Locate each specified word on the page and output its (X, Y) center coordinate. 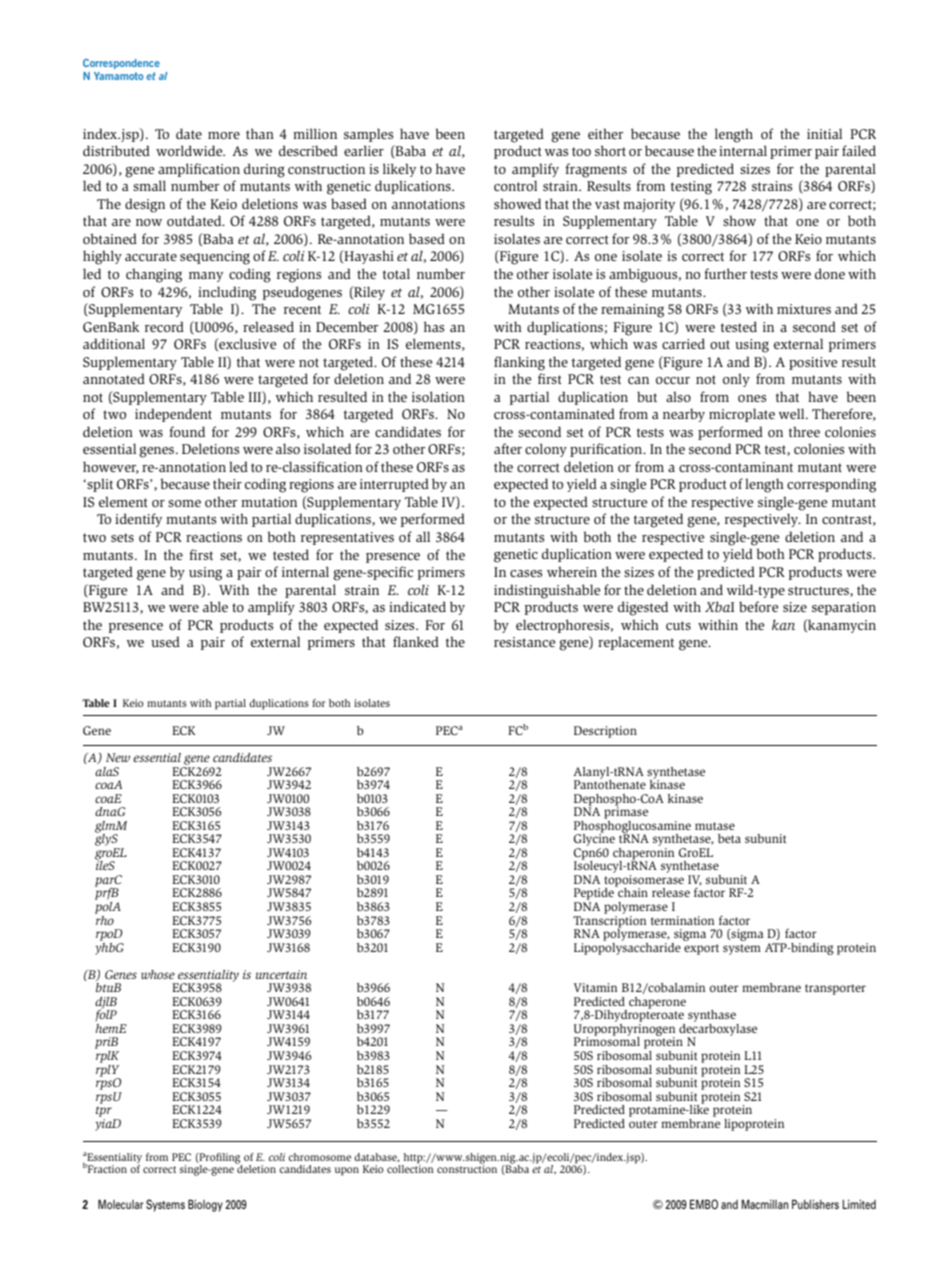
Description (605, 732)
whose (158, 974)
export (701, 949)
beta (729, 838)
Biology (205, 1205)
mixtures (804, 309)
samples (368, 135)
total (396, 273)
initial (824, 133)
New (118, 757)
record (164, 326)
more (224, 135)
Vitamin (595, 987)
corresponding (831, 485)
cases (526, 573)
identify (138, 520)
